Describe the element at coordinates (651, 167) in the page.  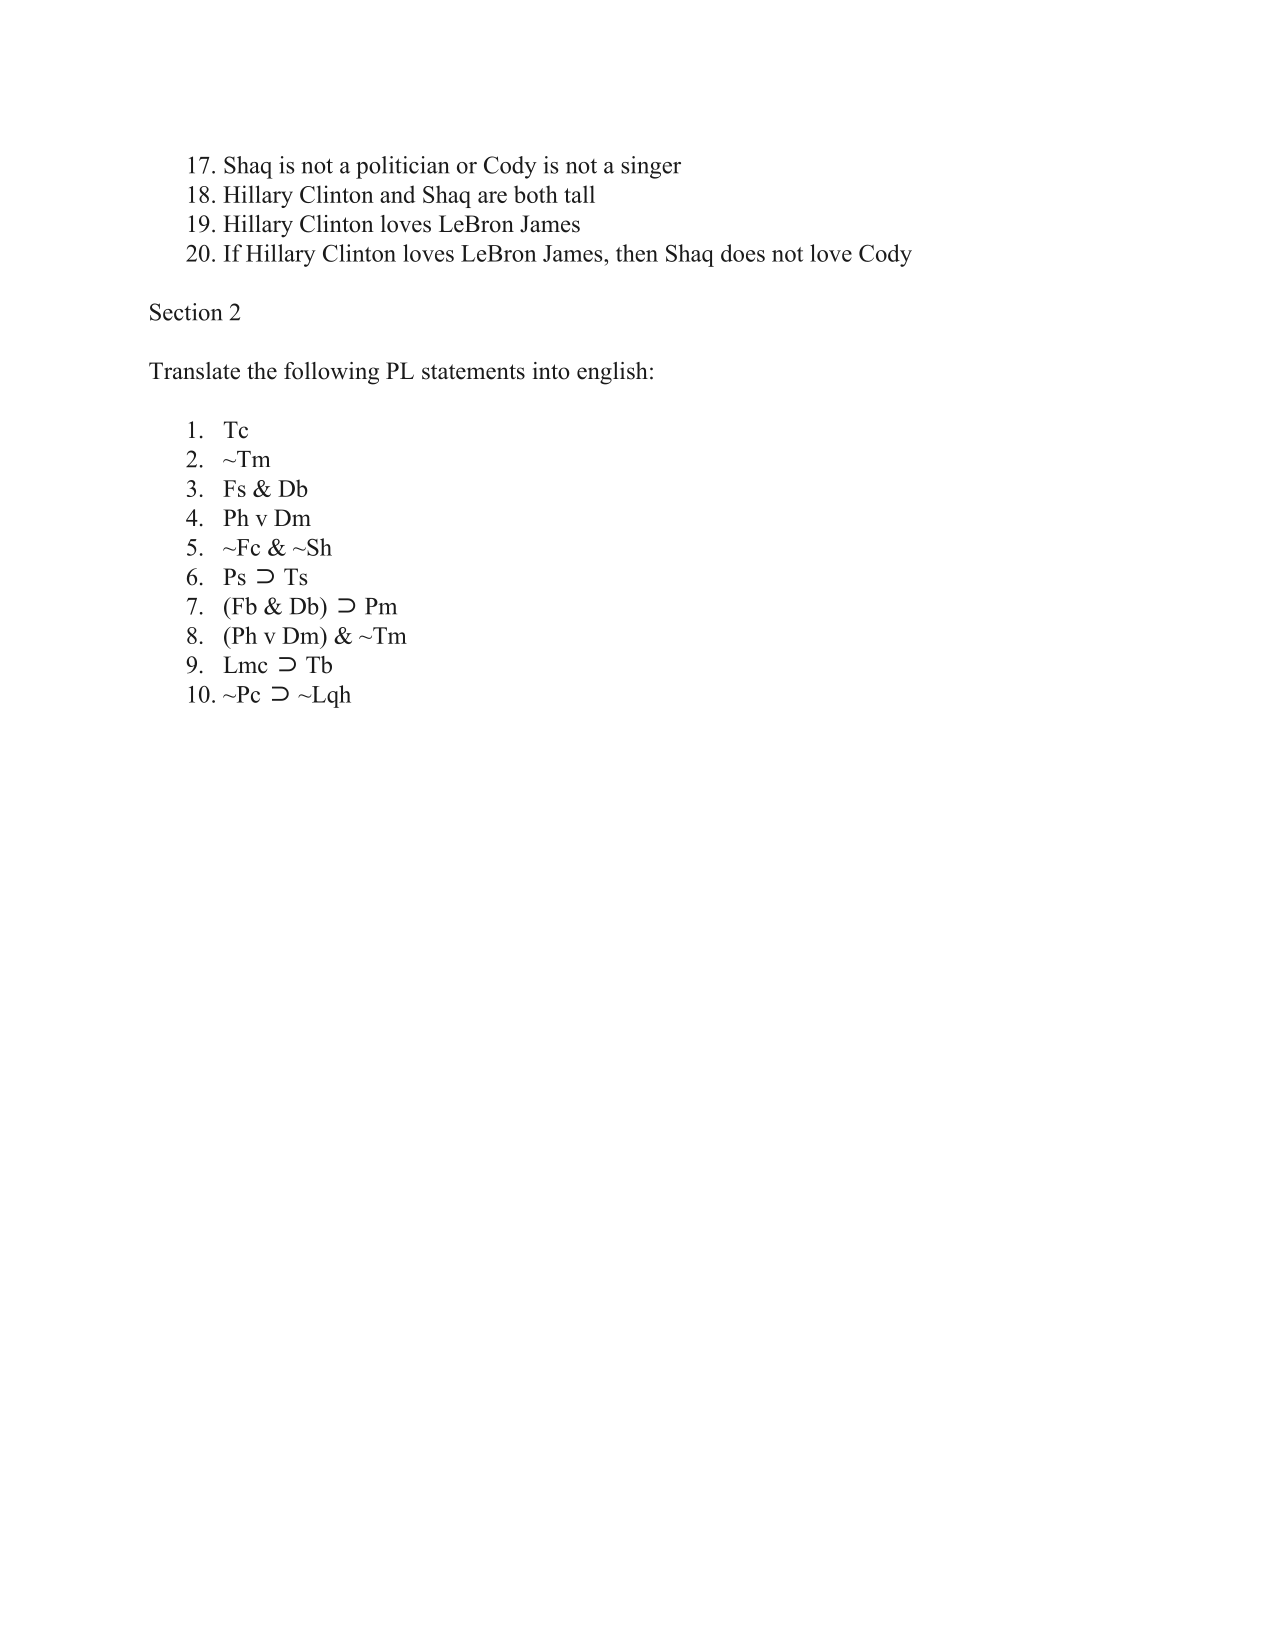
I see `singer` at that location.
